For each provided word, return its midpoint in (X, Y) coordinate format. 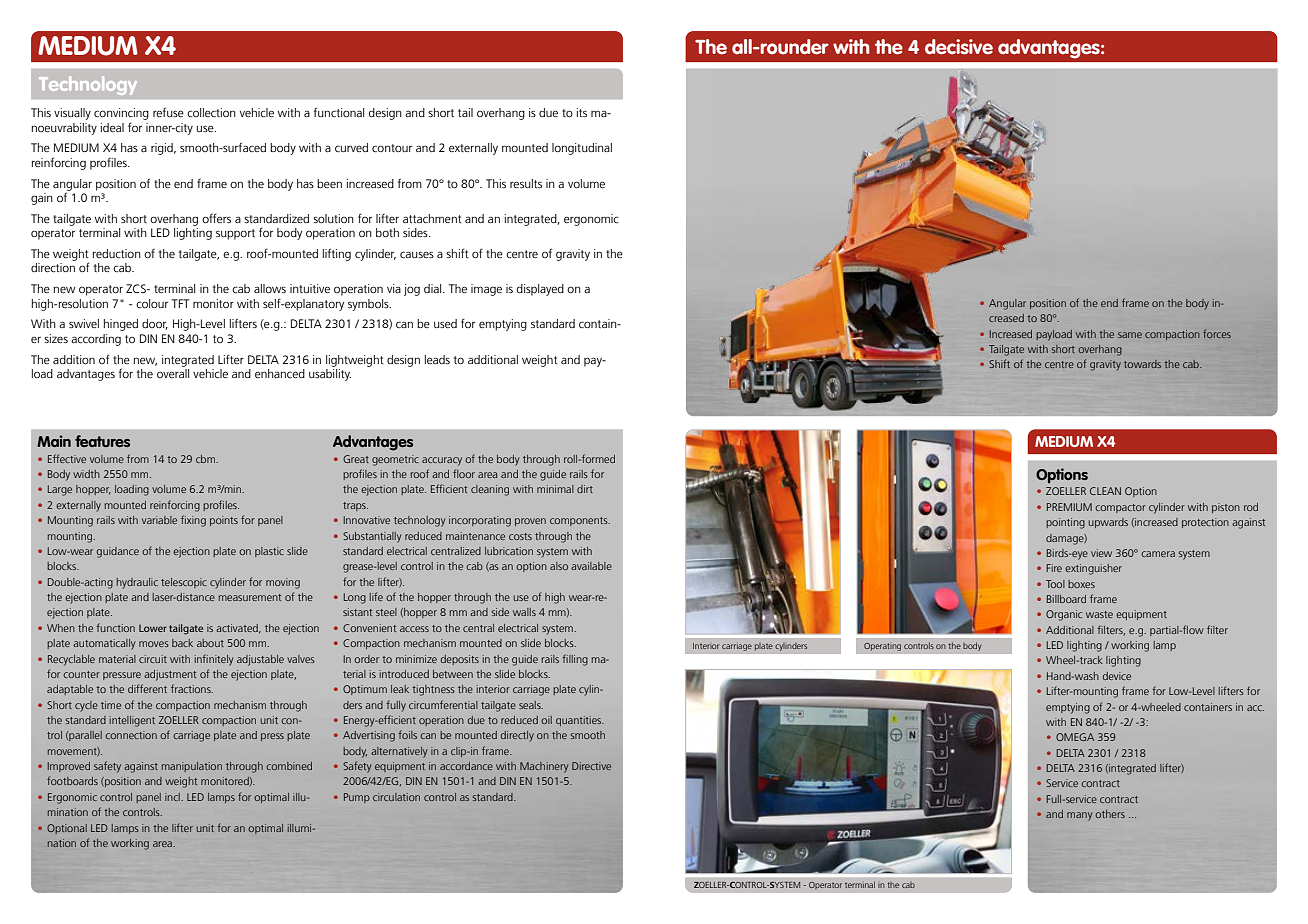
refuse (168, 112)
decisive (959, 47)
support (235, 234)
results (526, 183)
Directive (591, 766)
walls (524, 612)
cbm (207, 459)
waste (1099, 614)
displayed (540, 290)
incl (173, 797)
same (1130, 335)
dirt (585, 489)
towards (1142, 364)
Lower (152, 628)
